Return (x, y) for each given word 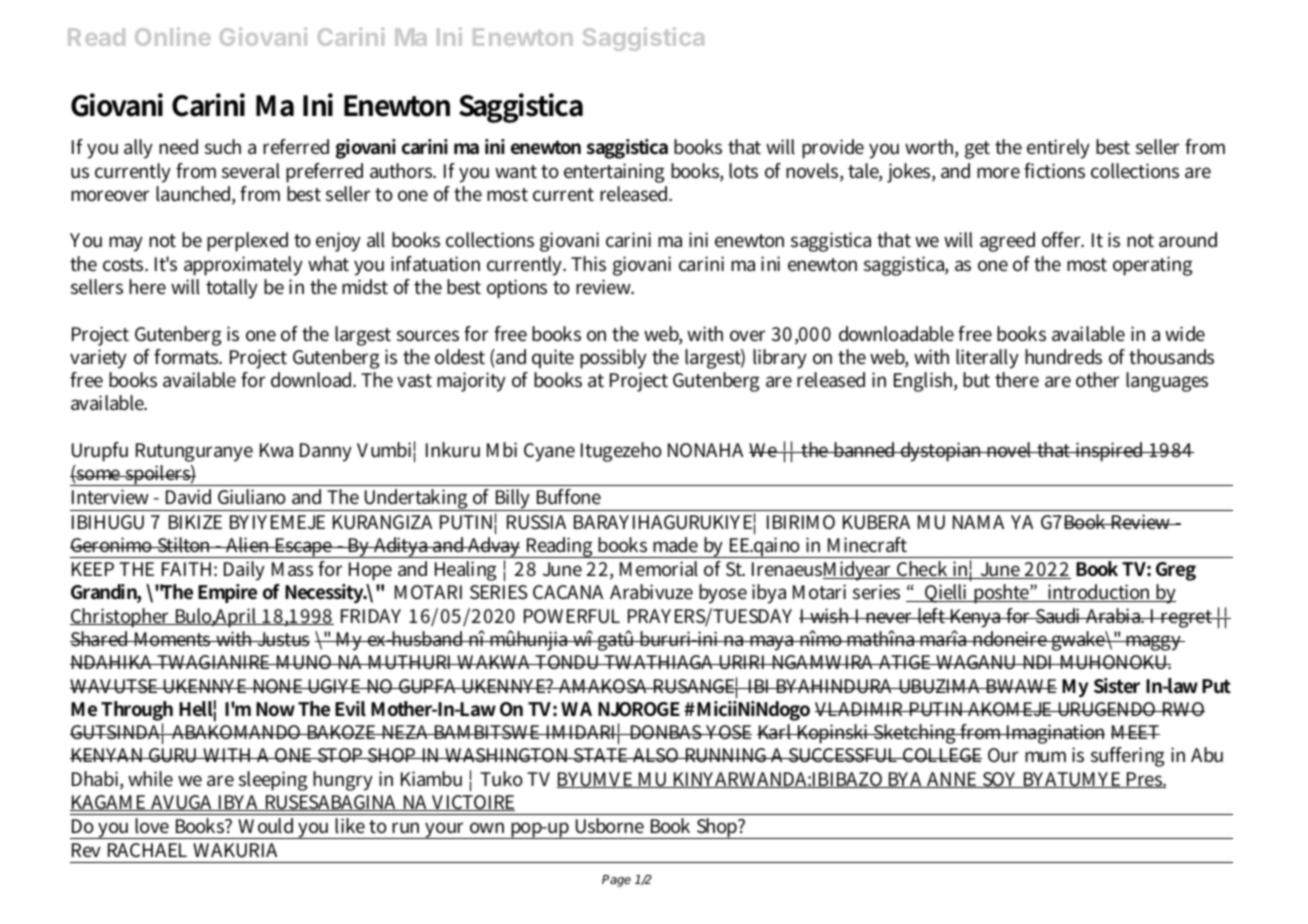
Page (616, 881)
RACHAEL (147, 850)
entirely (1058, 149)
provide (833, 149)
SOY (1001, 780)
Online (173, 36)
